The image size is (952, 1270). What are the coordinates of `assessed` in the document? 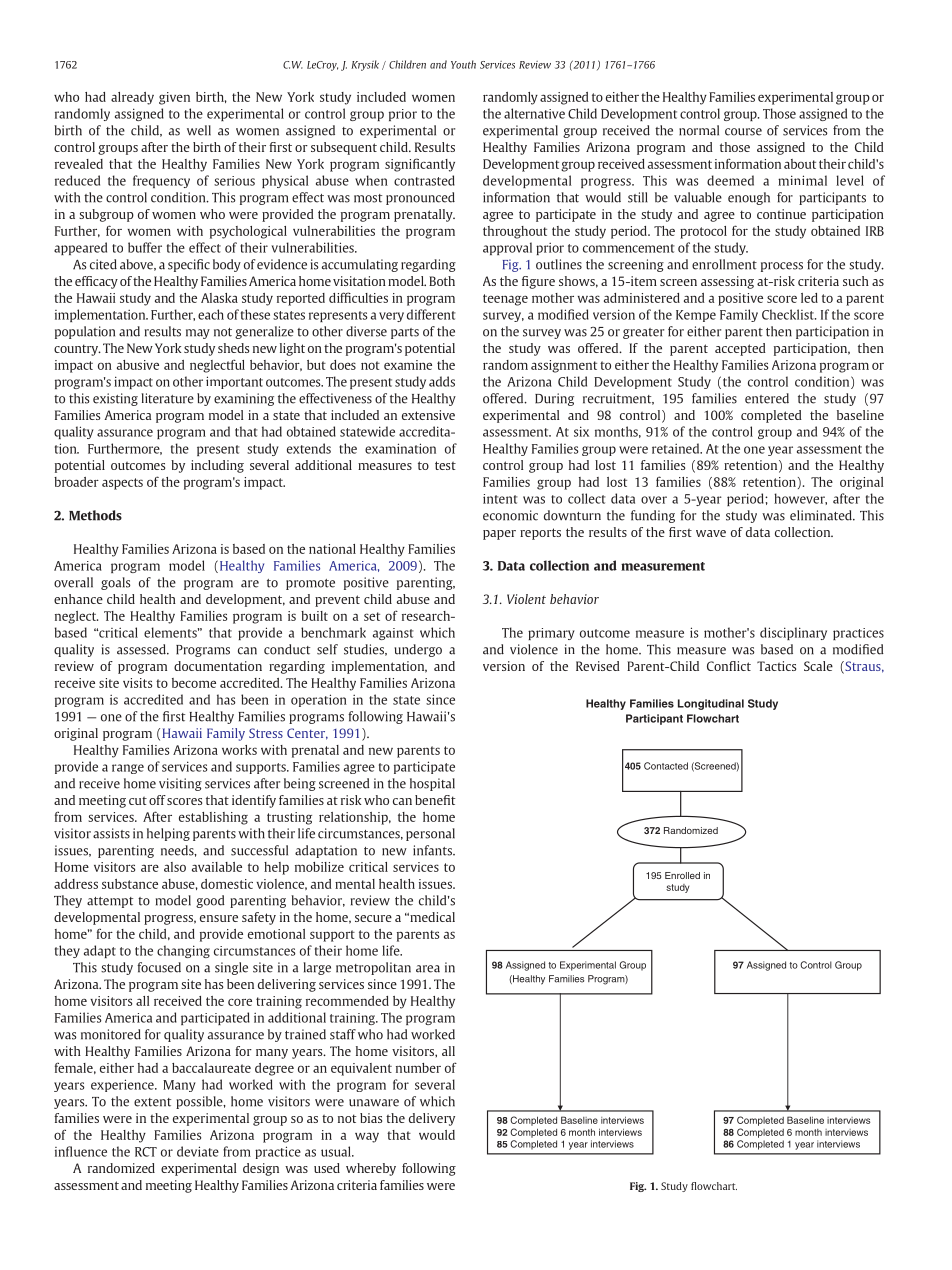 It's located at (142, 649).
